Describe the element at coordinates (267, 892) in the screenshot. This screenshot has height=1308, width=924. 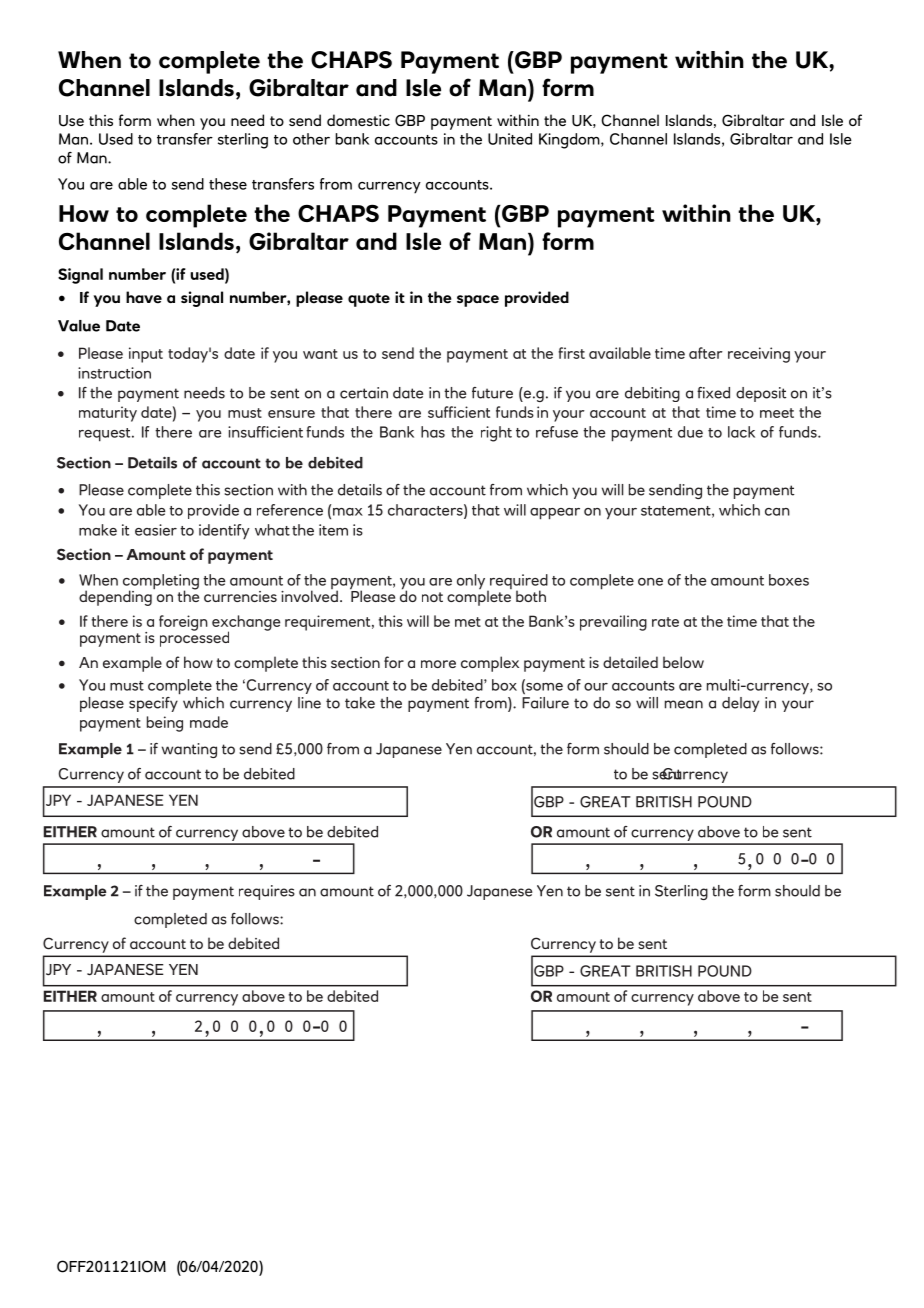
I see `requires` at that location.
